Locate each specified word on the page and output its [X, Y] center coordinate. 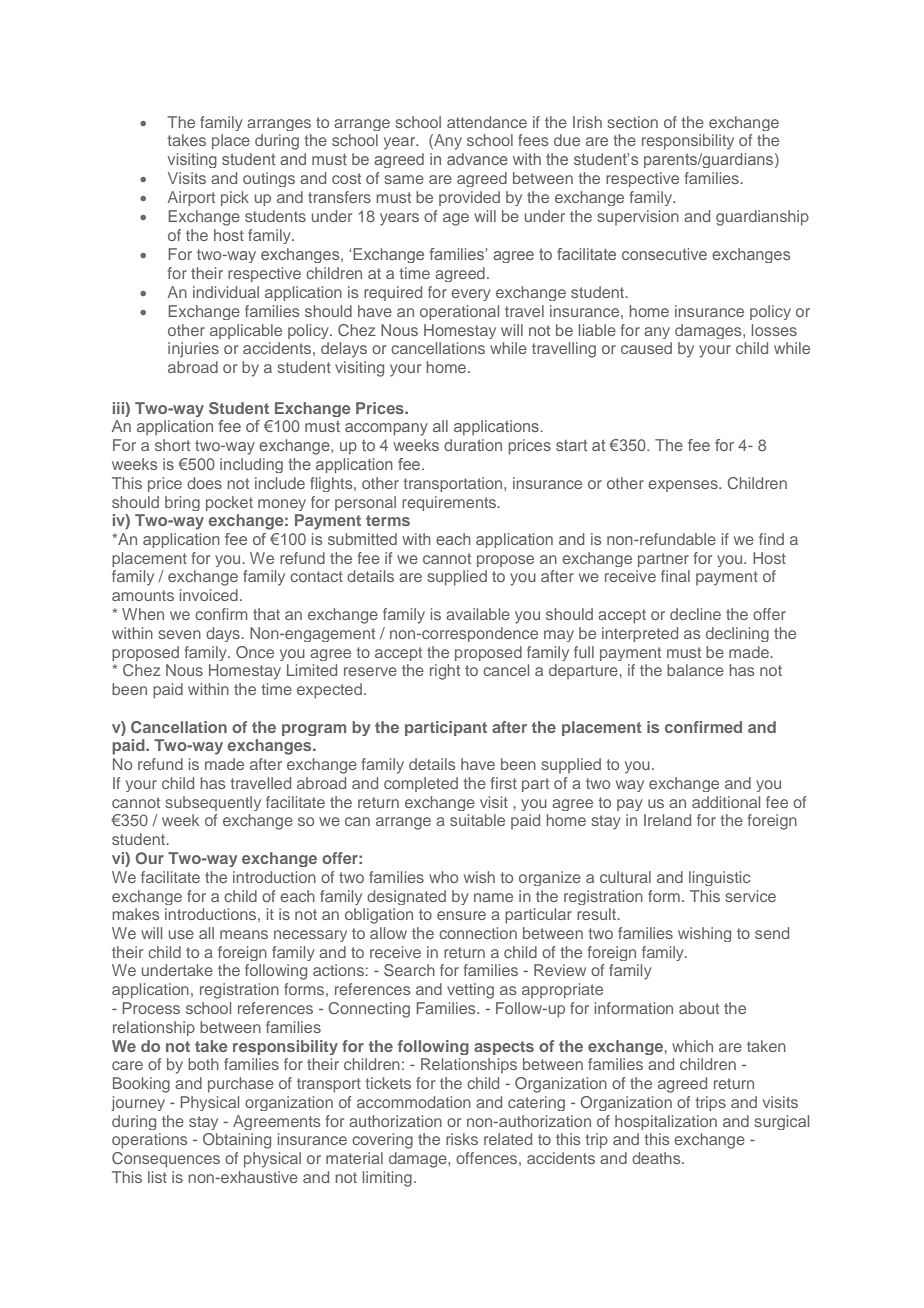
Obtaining [237, 1141]
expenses [684, 486]
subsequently [213, 803]
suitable [477, 820]
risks [462, 1139]
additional [726, 802]
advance [477, 159]
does [204, 483]
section [633, 122]
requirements [450, 503]
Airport [191, 198]
